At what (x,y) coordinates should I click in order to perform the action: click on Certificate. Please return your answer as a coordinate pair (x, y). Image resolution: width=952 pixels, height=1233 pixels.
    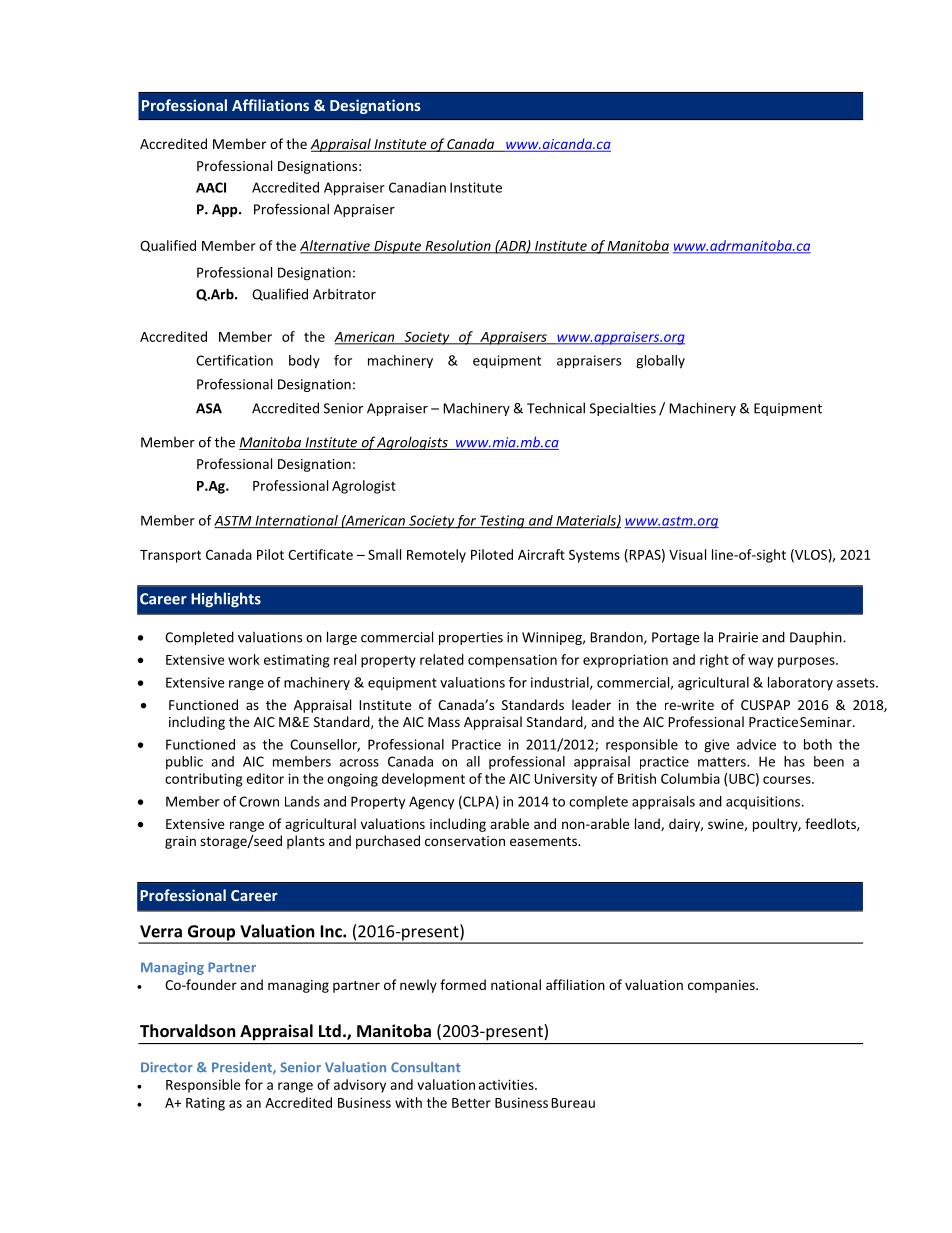
    Looking at the image, I should click on (320, 554).
